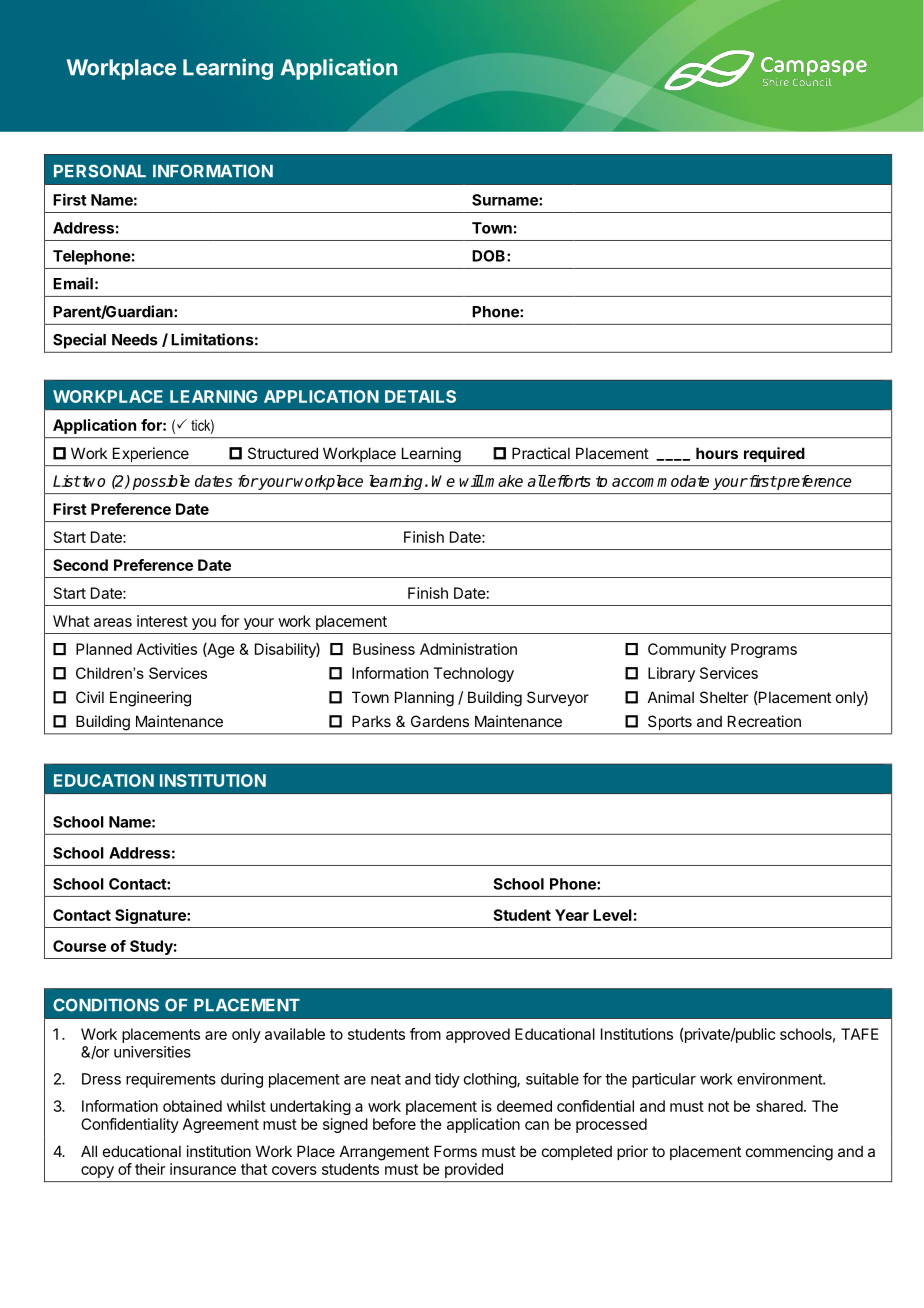 The height and width of the screenshot is (1308, 924). What do you see at coordinates (161, 482) in the screenshot?
I see `possible` at bounding box center [161, 482].
